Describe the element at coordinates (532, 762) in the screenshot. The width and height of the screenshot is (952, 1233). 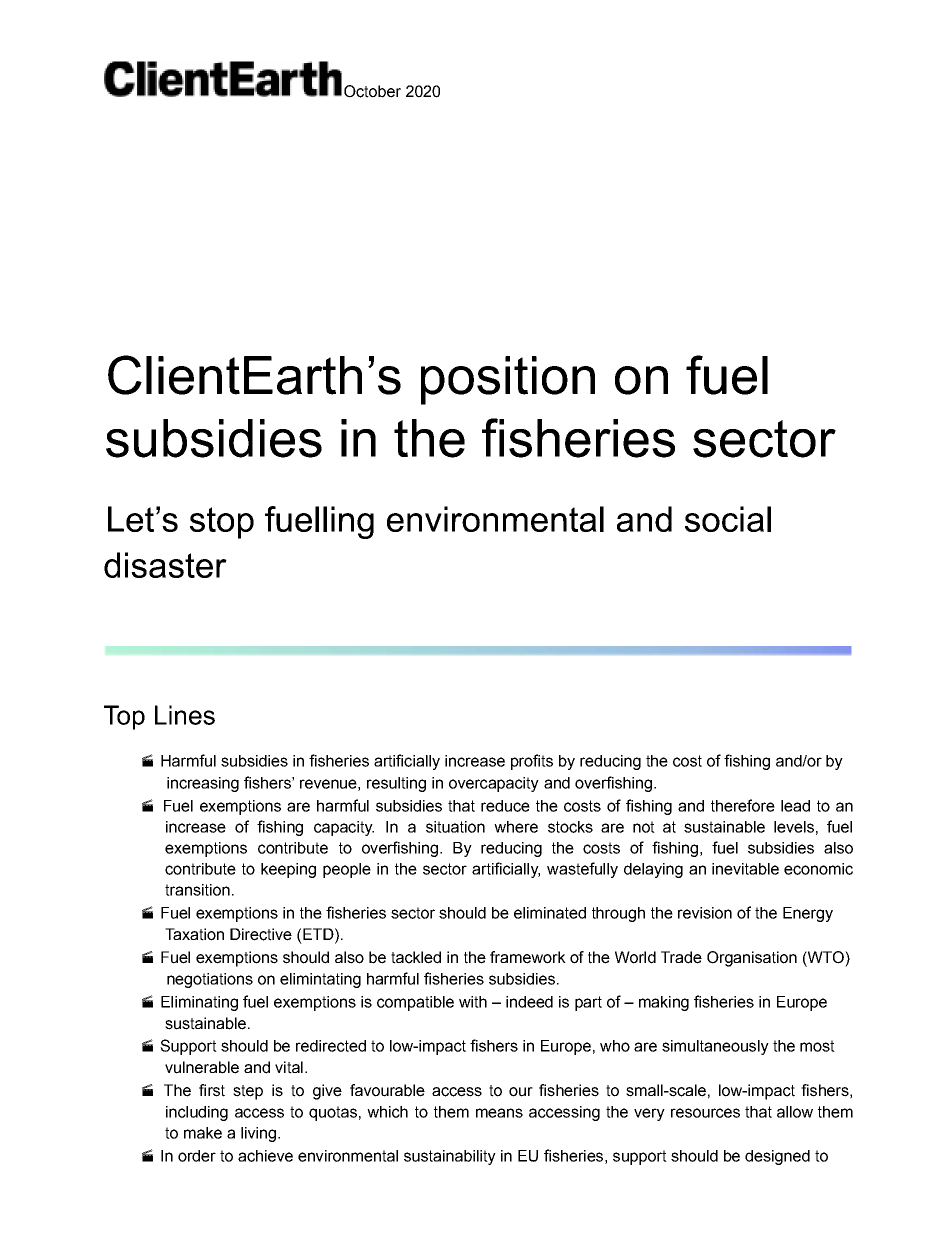
I see `profits` at that location.
